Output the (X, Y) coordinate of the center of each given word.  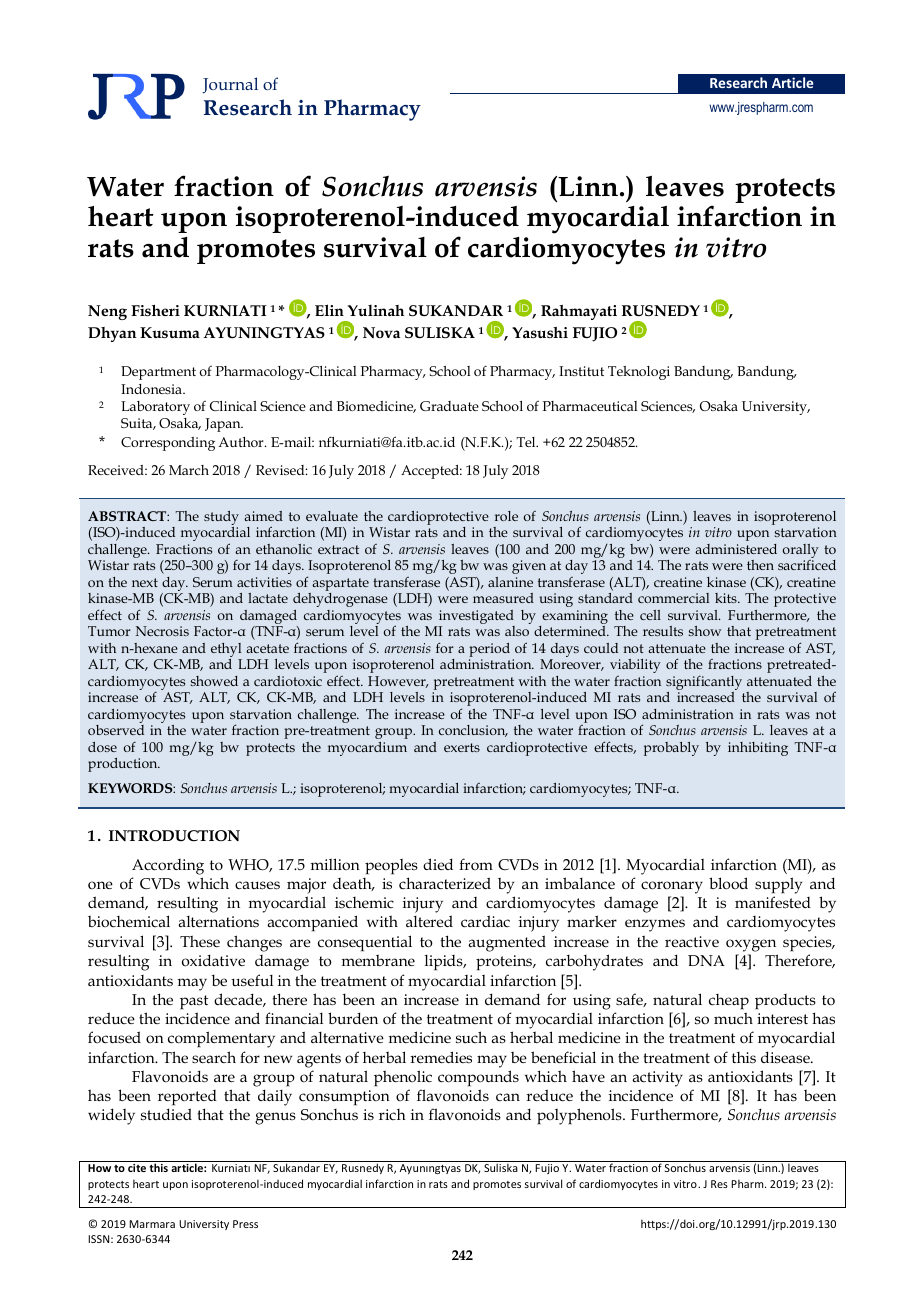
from (476, 864)
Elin (329, 310)
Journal (230, 85)
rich (392, 1114)
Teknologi (639, 373)
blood (728, 883)
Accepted (431, 472)
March (189, 470)
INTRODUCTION (174, 836)
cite (137, 1168)
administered (736, 549)
